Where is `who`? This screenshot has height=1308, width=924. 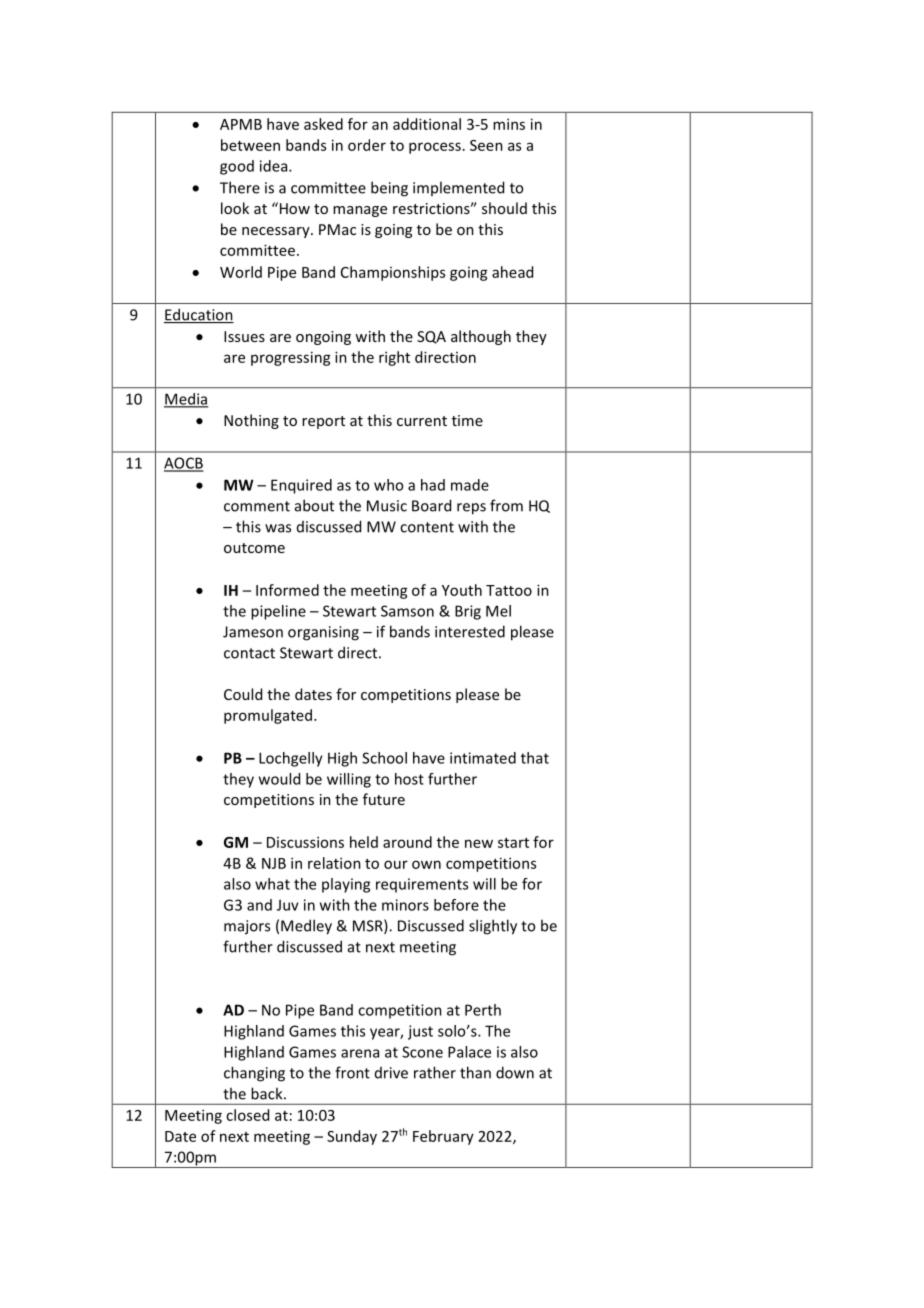 who is located at coordinates (388, 485).
